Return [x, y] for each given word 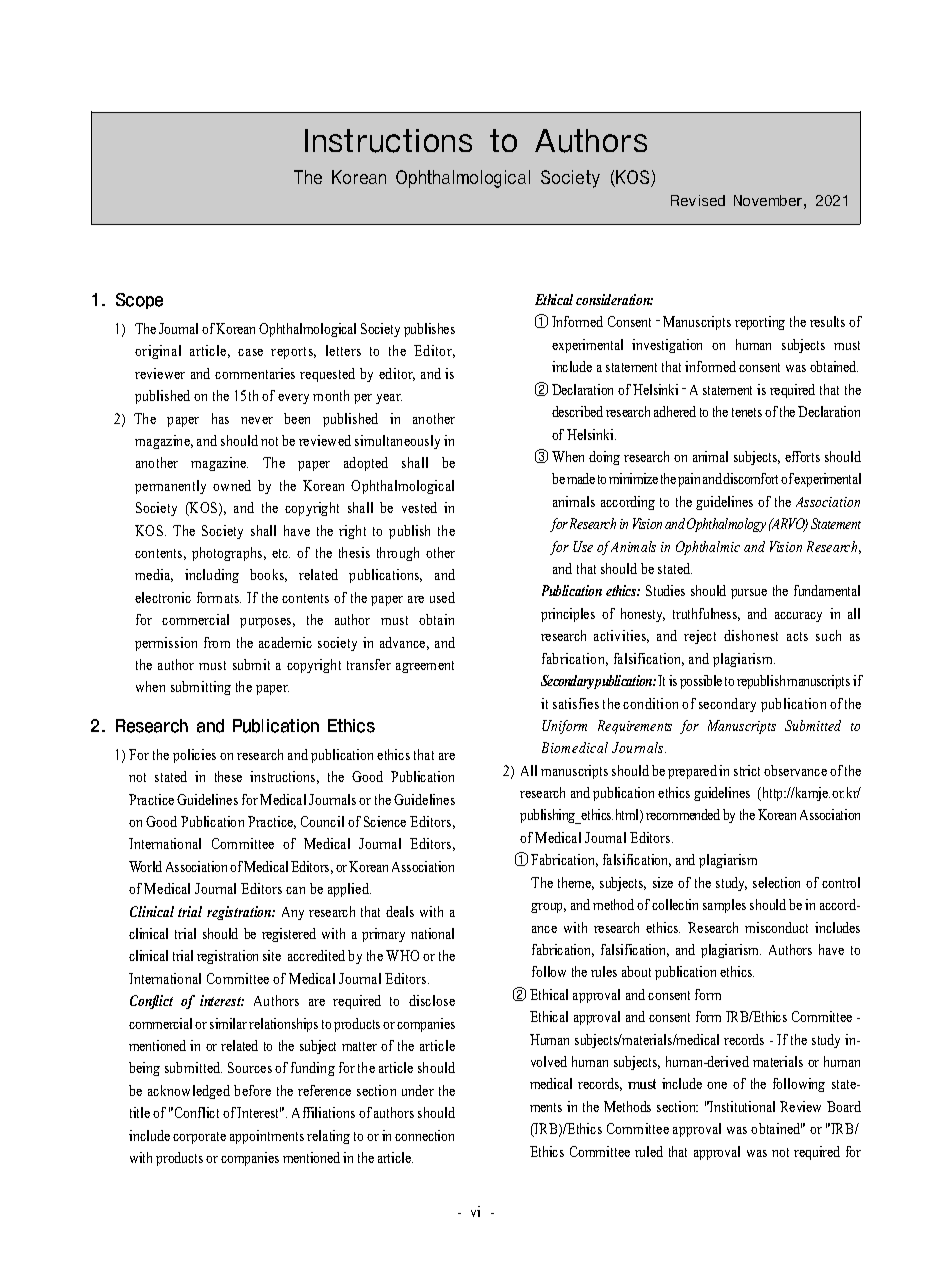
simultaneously [397, 442]
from [217, 642]
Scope [139, 301]
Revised [698, 200]
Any [293, 913]
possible [701, 682]
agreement [425, 667]
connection [424, 1135]
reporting [760, 323]
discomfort [750, 478]
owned [232, 485]
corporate [199, 1138]
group [548, 908]
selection [776, 882]
